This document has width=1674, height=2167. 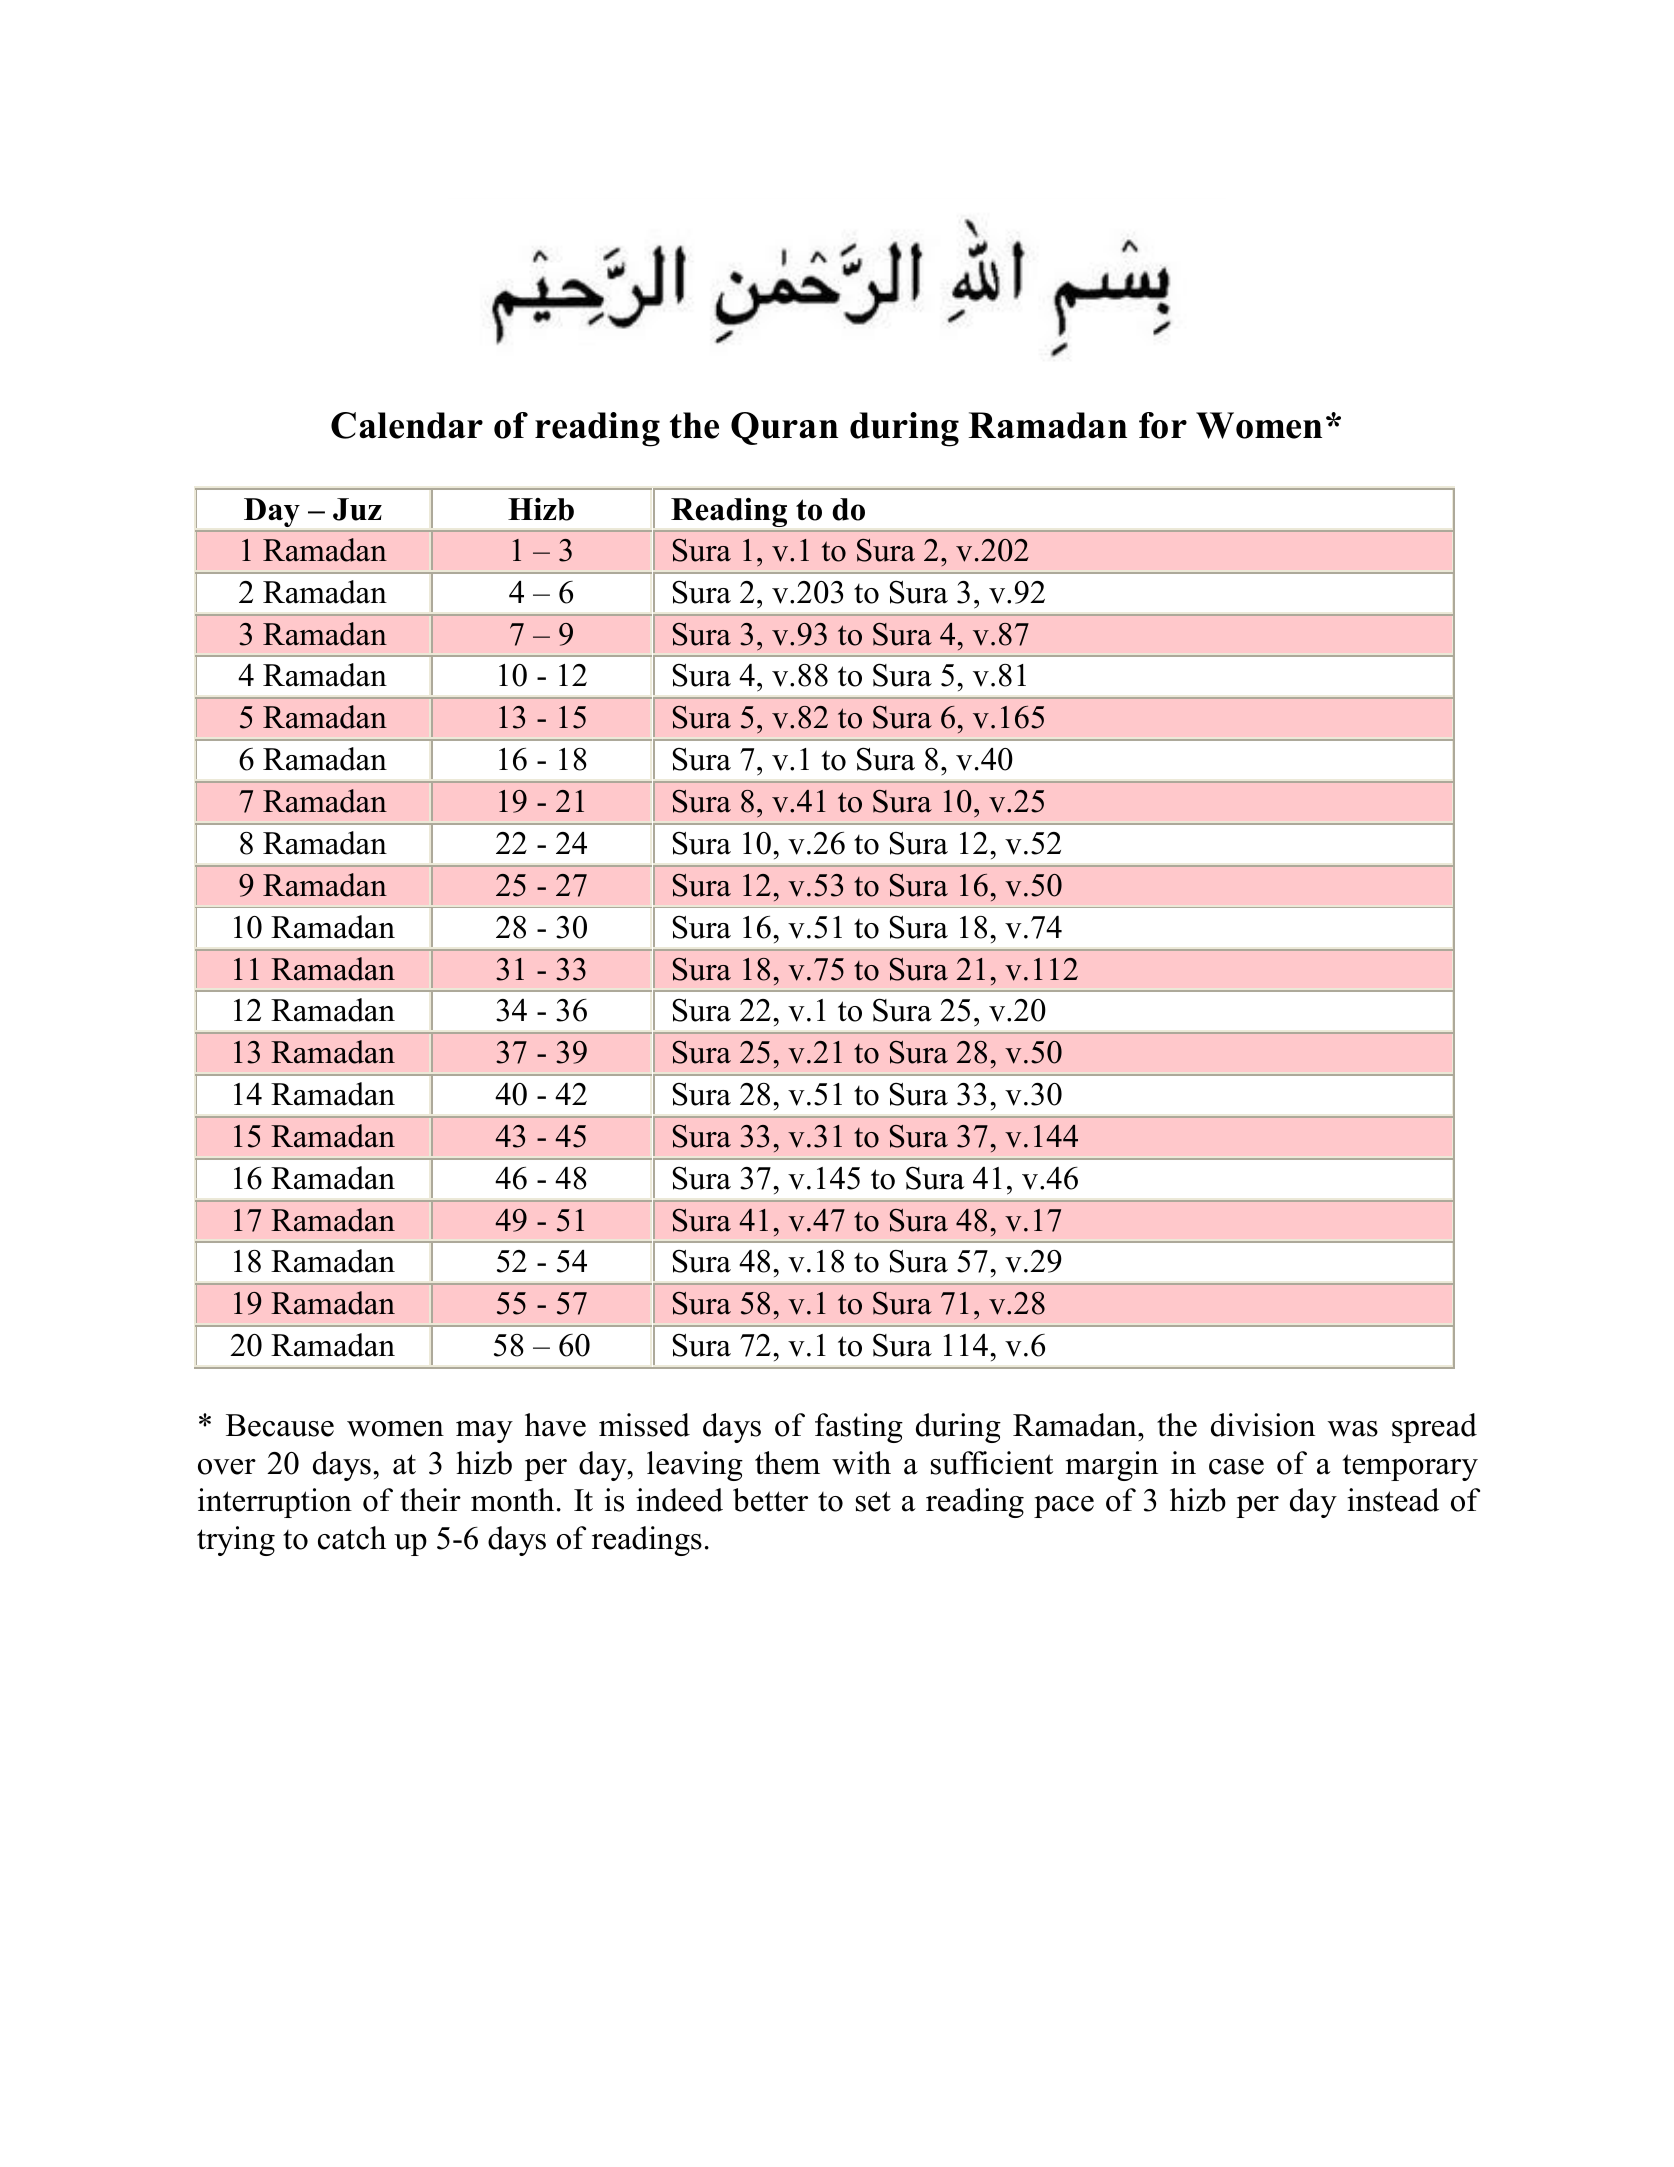 I want to click on Quran, so click(x=784, y=428).
